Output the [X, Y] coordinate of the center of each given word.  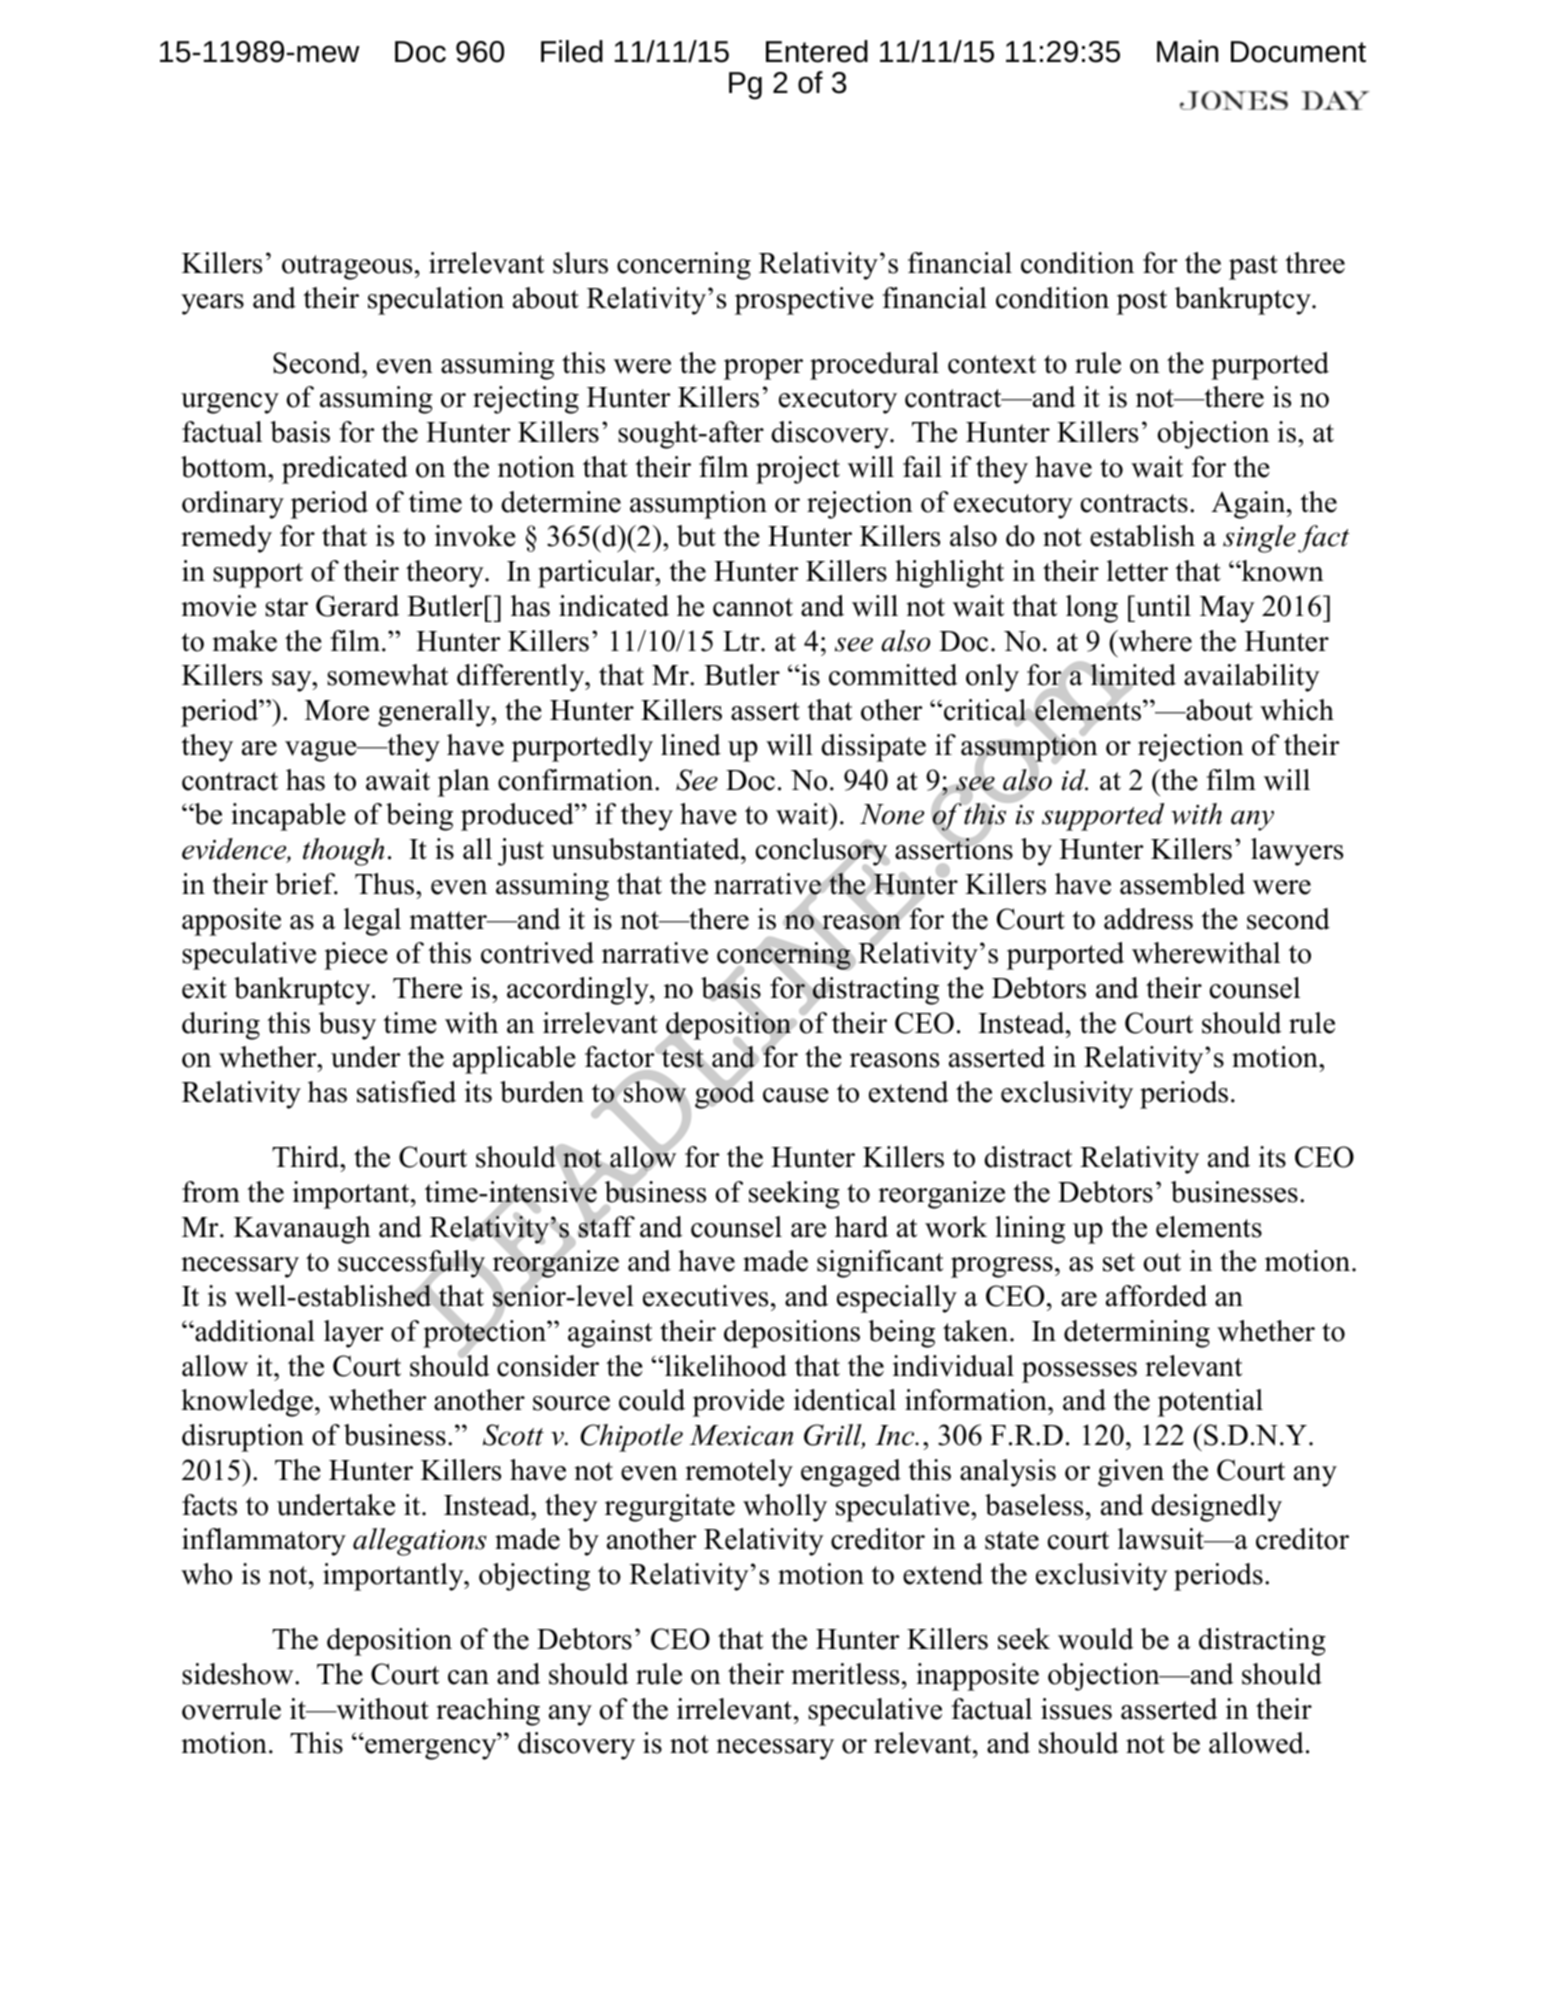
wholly [785, 1508]
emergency [431, 1748]
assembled [1182, 884]
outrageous [347, 267]
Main [1187, 51]
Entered [817, 51]
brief [306, 884]
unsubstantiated [646, 849]
